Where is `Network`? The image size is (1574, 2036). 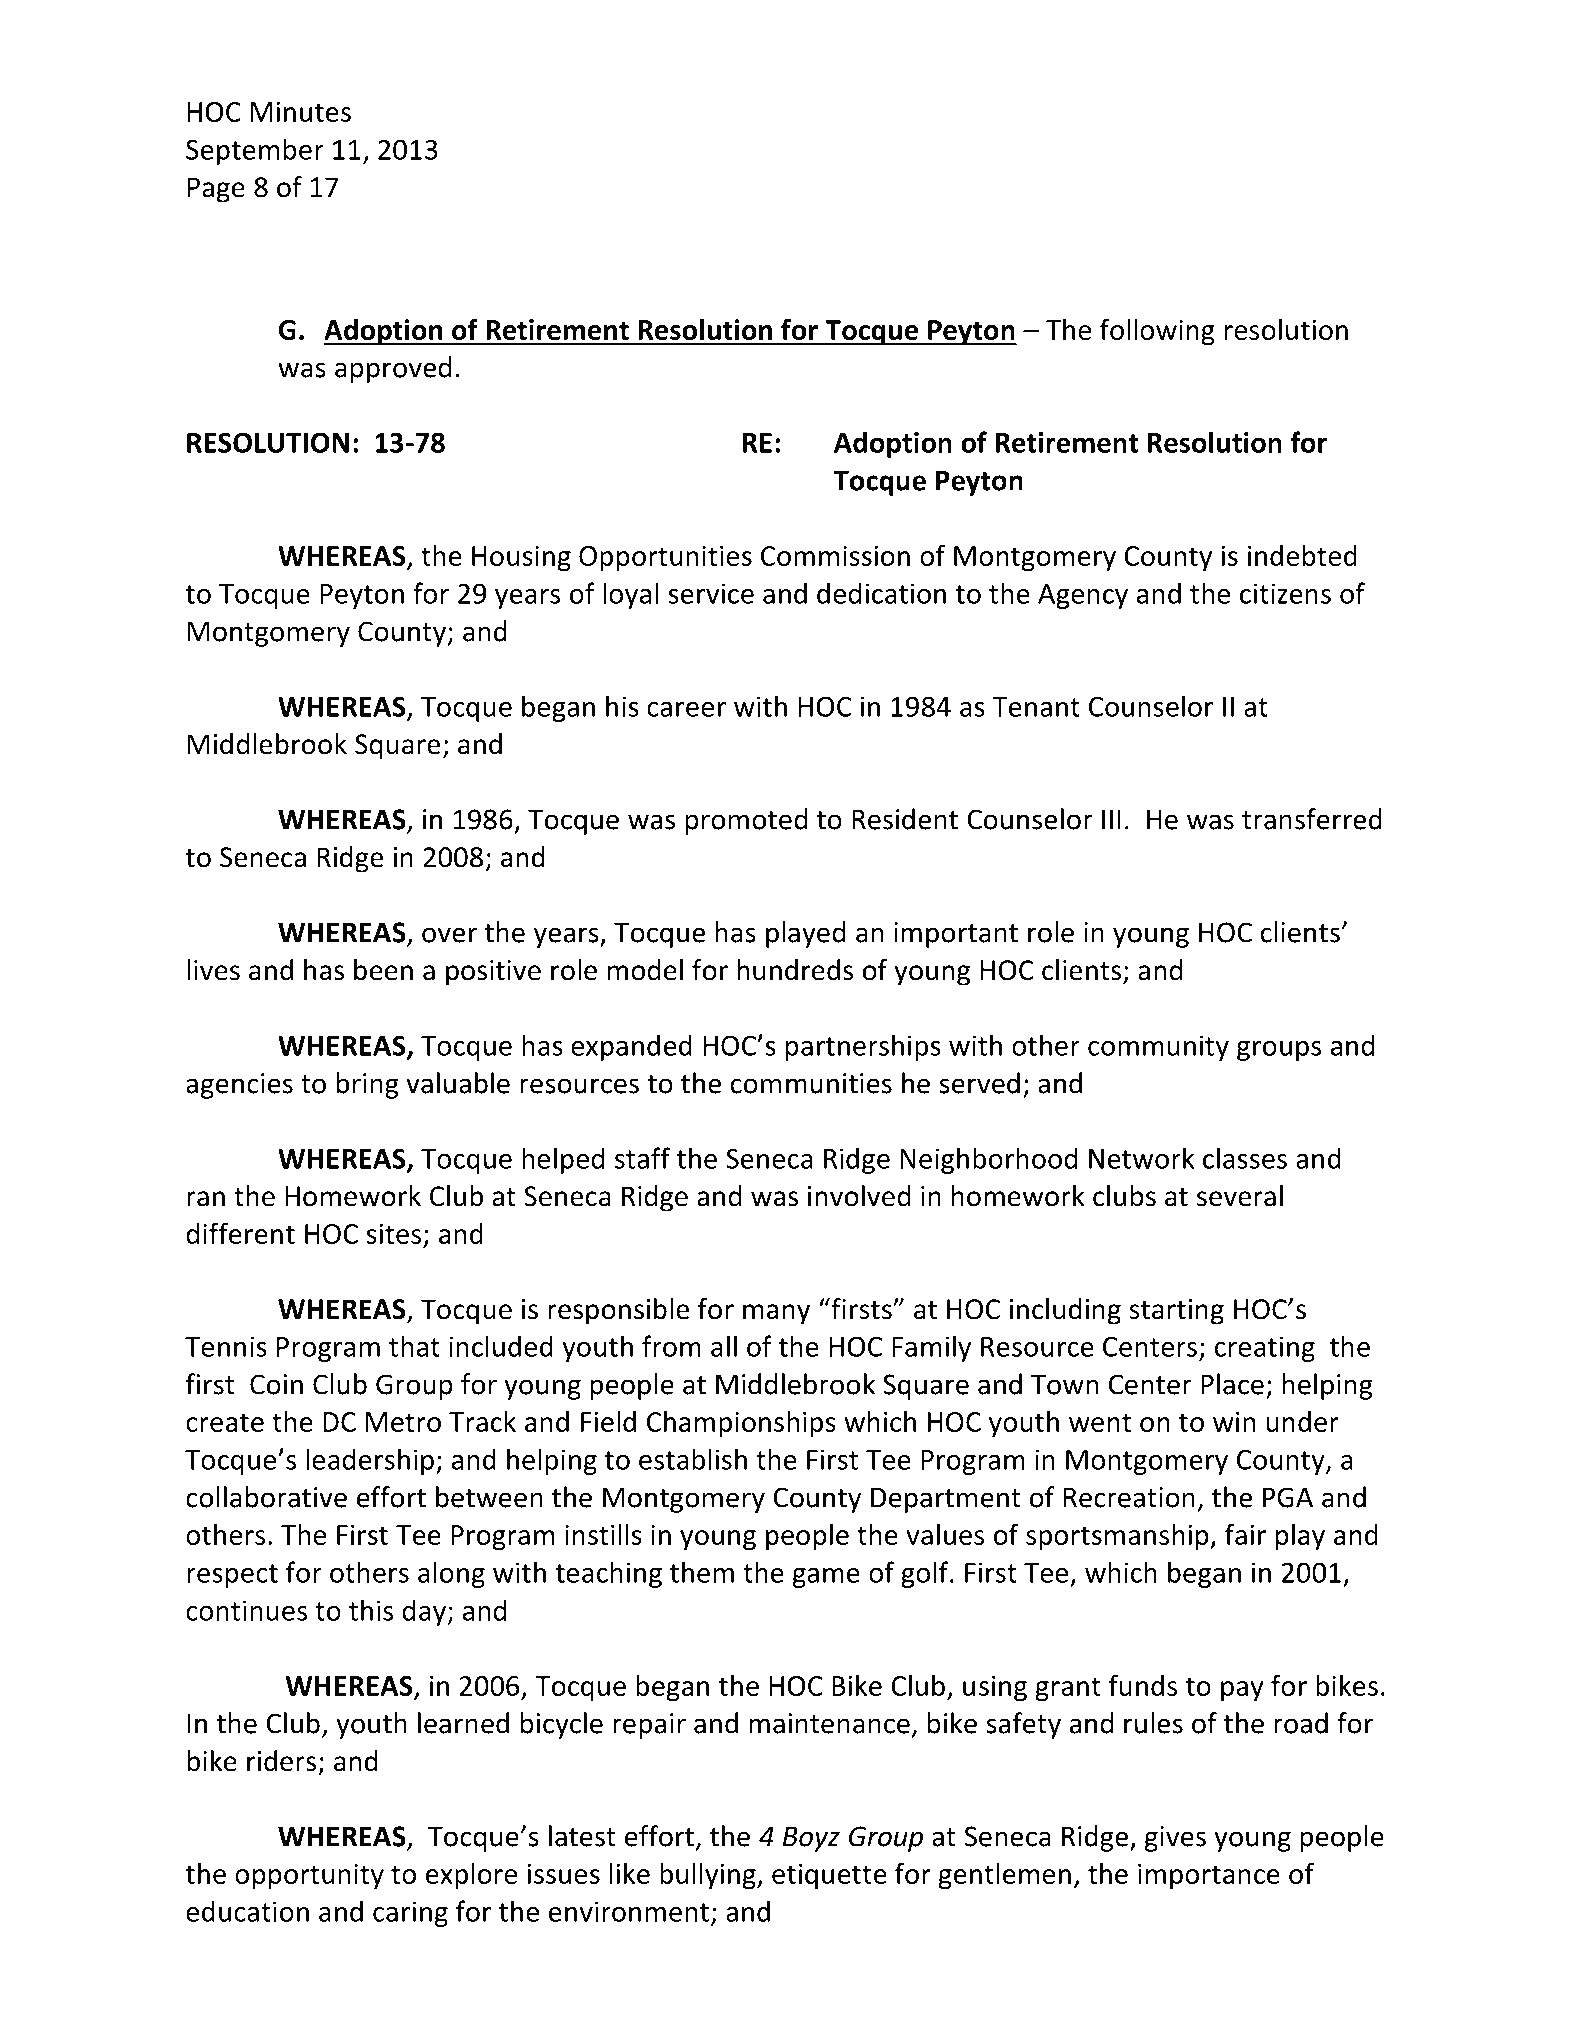
Network is located at coordinates (1141, 1158).
